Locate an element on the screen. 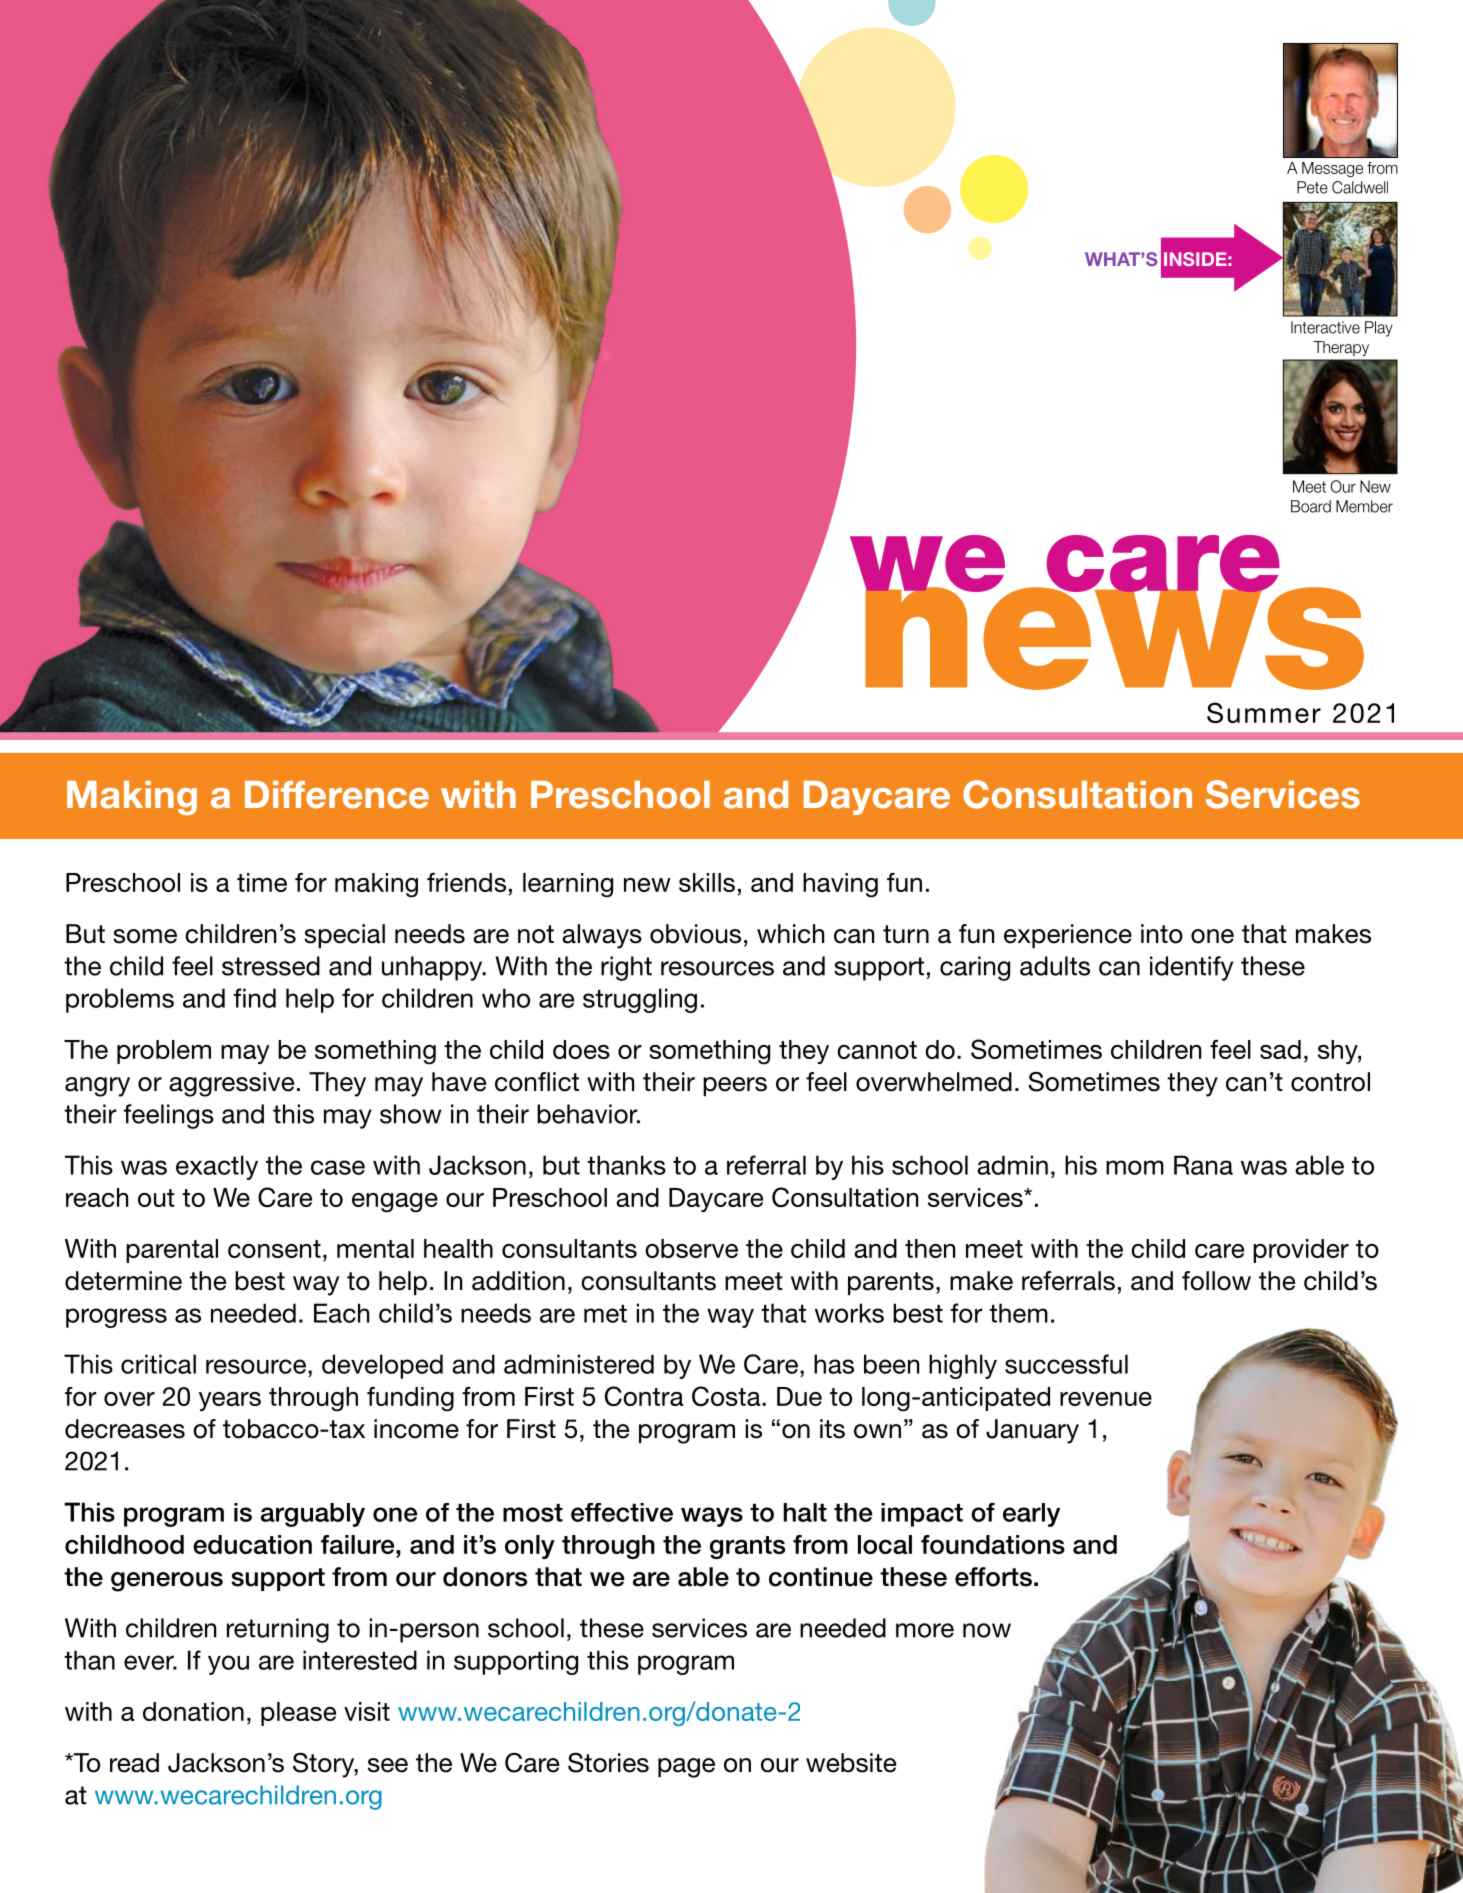 This screenshot has width=1463, height=1893. Pete is located at coordinates (1312, 187).
